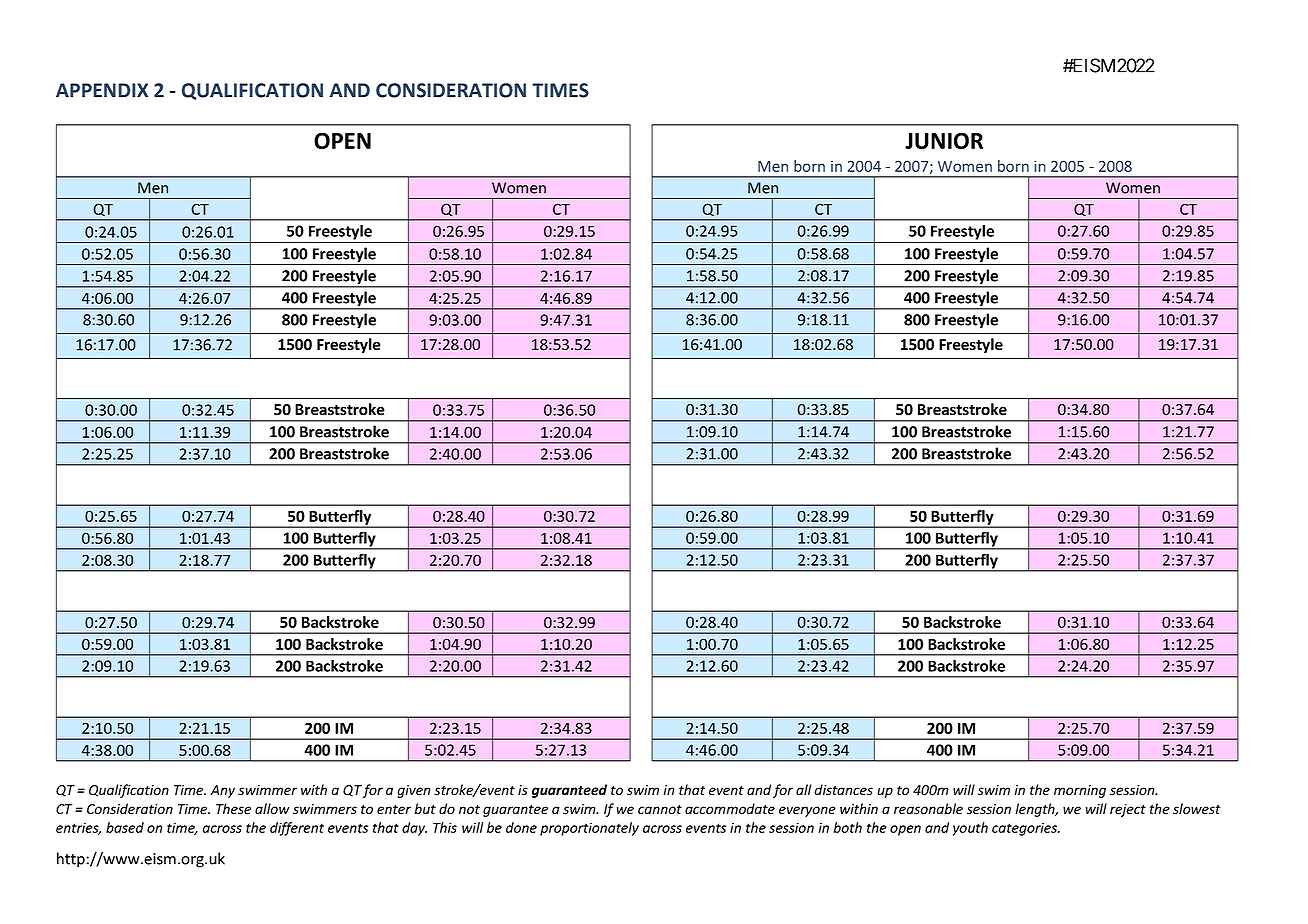  I want to click on distances, so click(844, 790).
